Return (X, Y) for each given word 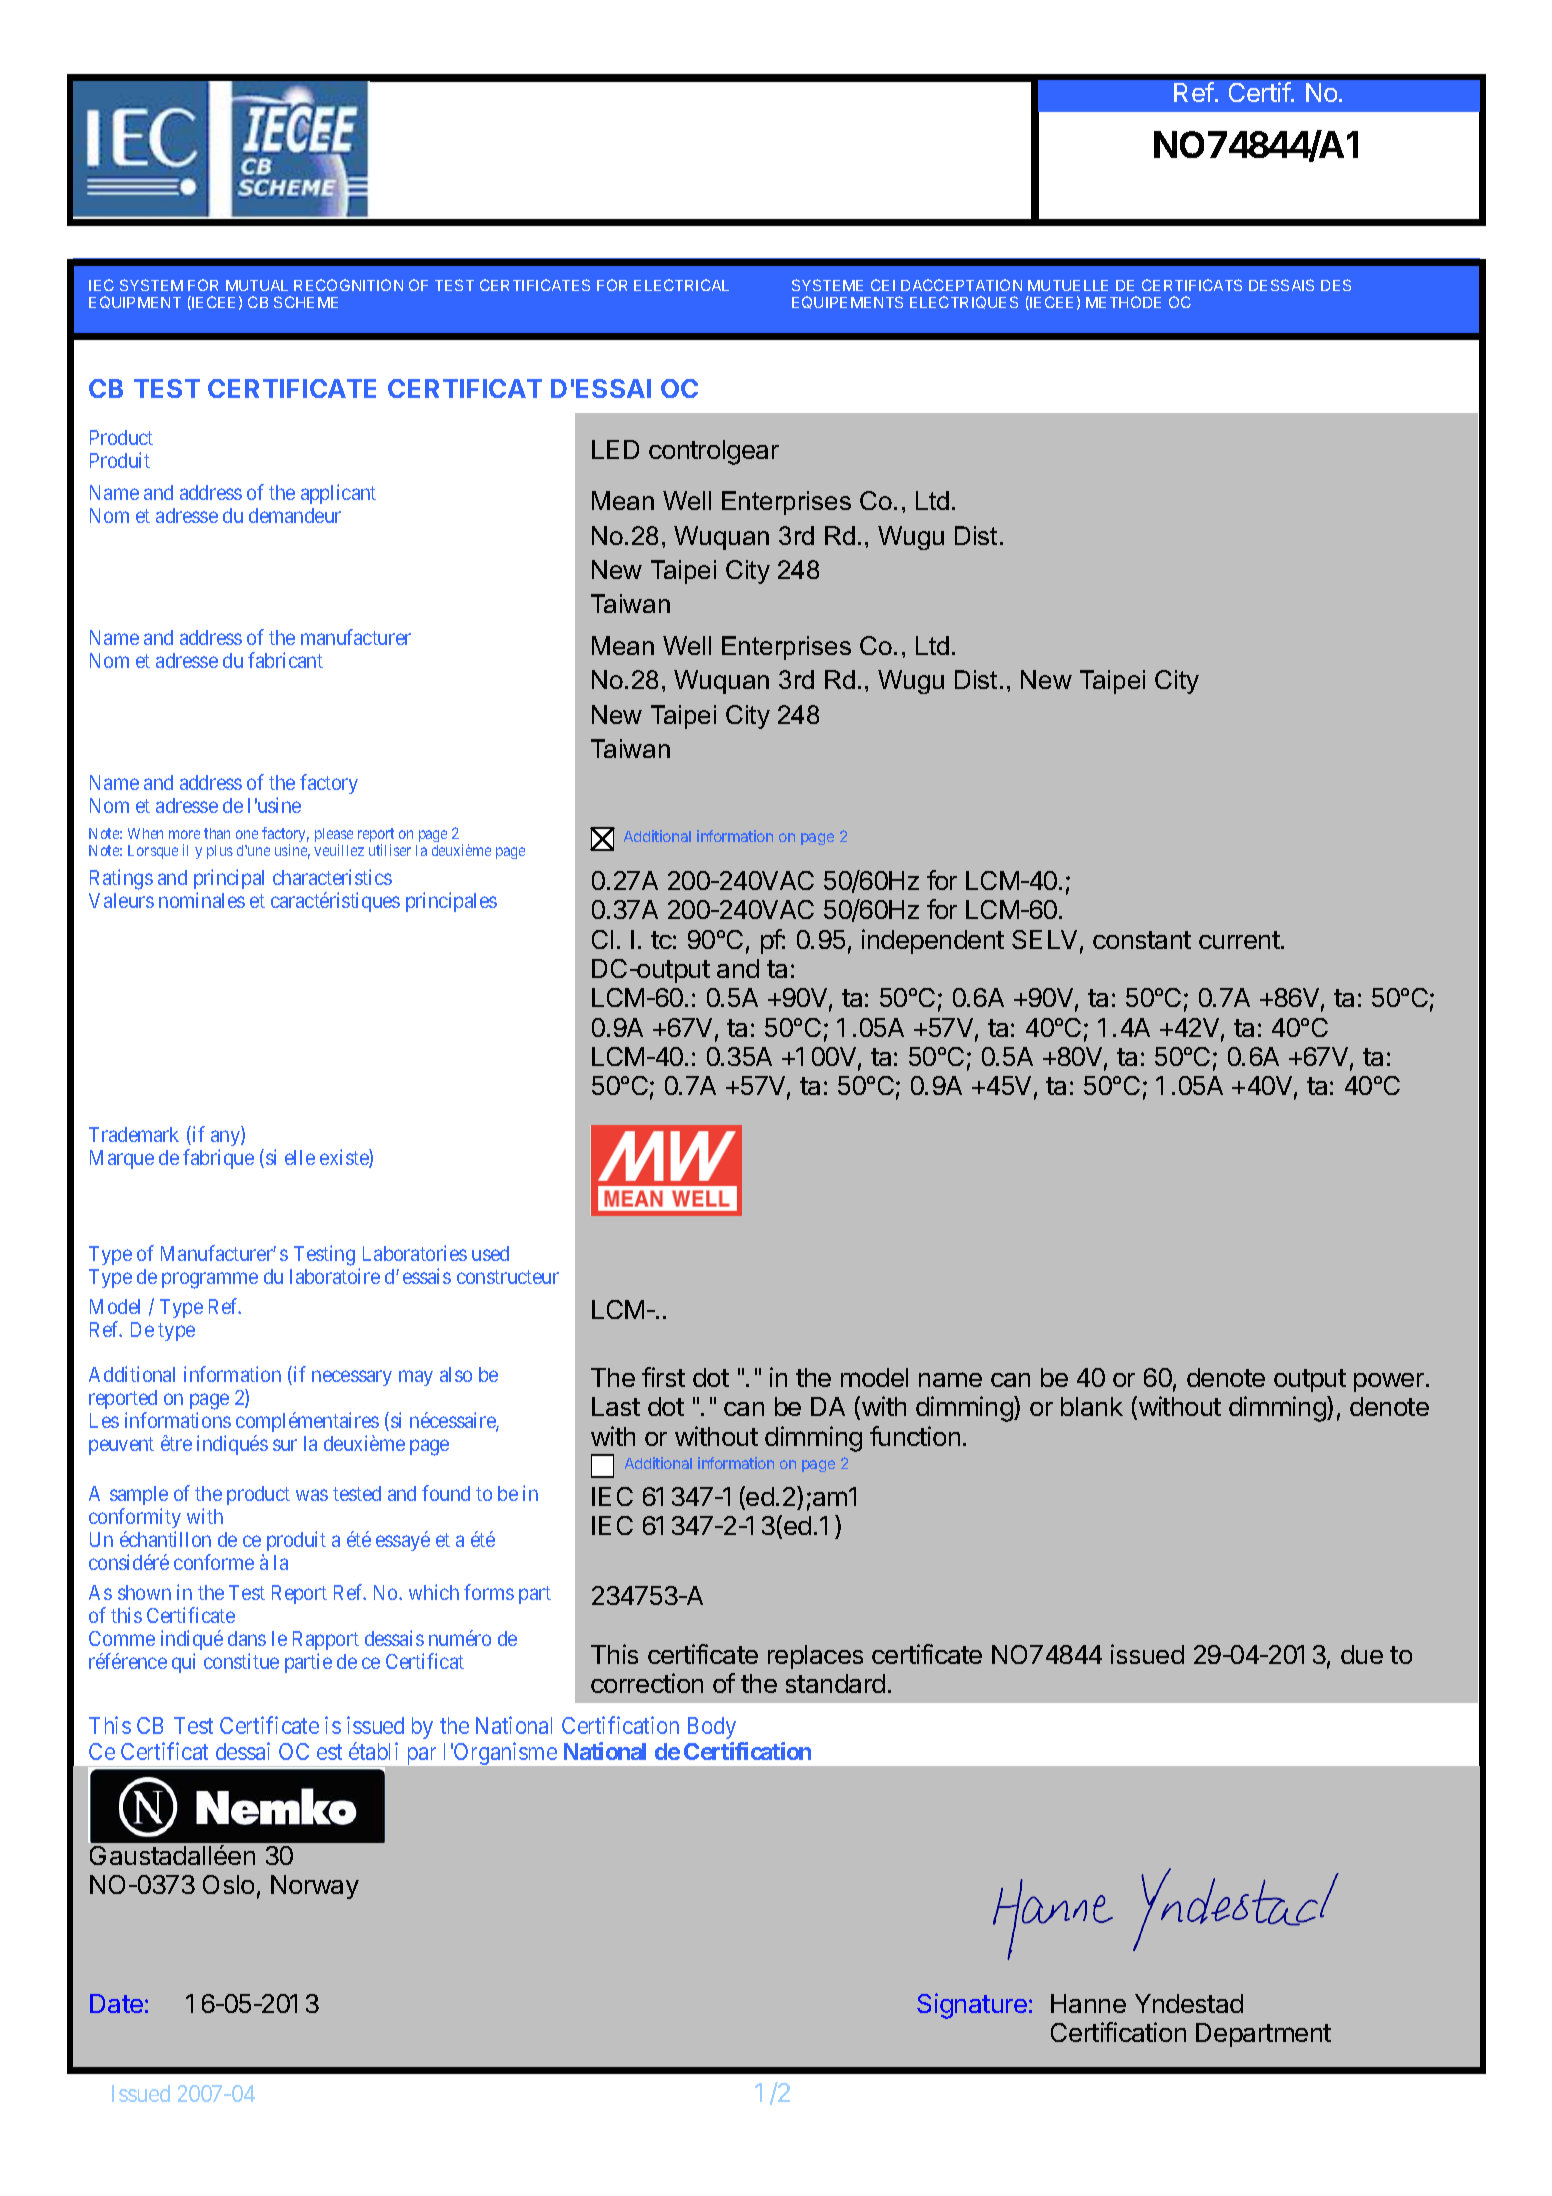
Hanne (1088, 2003)
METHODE (1123, 302)
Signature (972, 2006)
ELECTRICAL (681, 285)
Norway (315, 1887)
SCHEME (306, 302)
